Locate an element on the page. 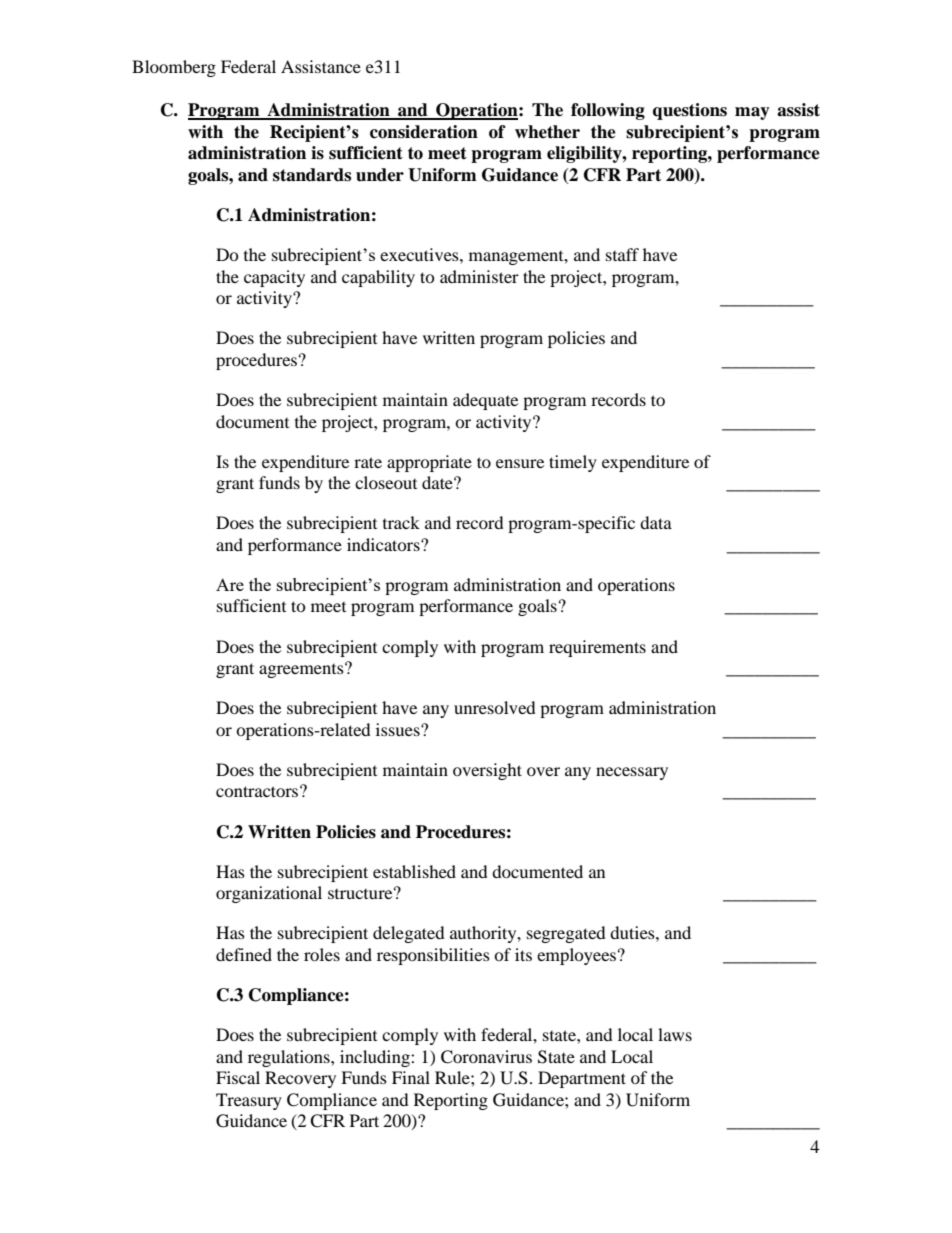 This document has height=1233, width=952. necessary is located at coordinates (632, 773).
